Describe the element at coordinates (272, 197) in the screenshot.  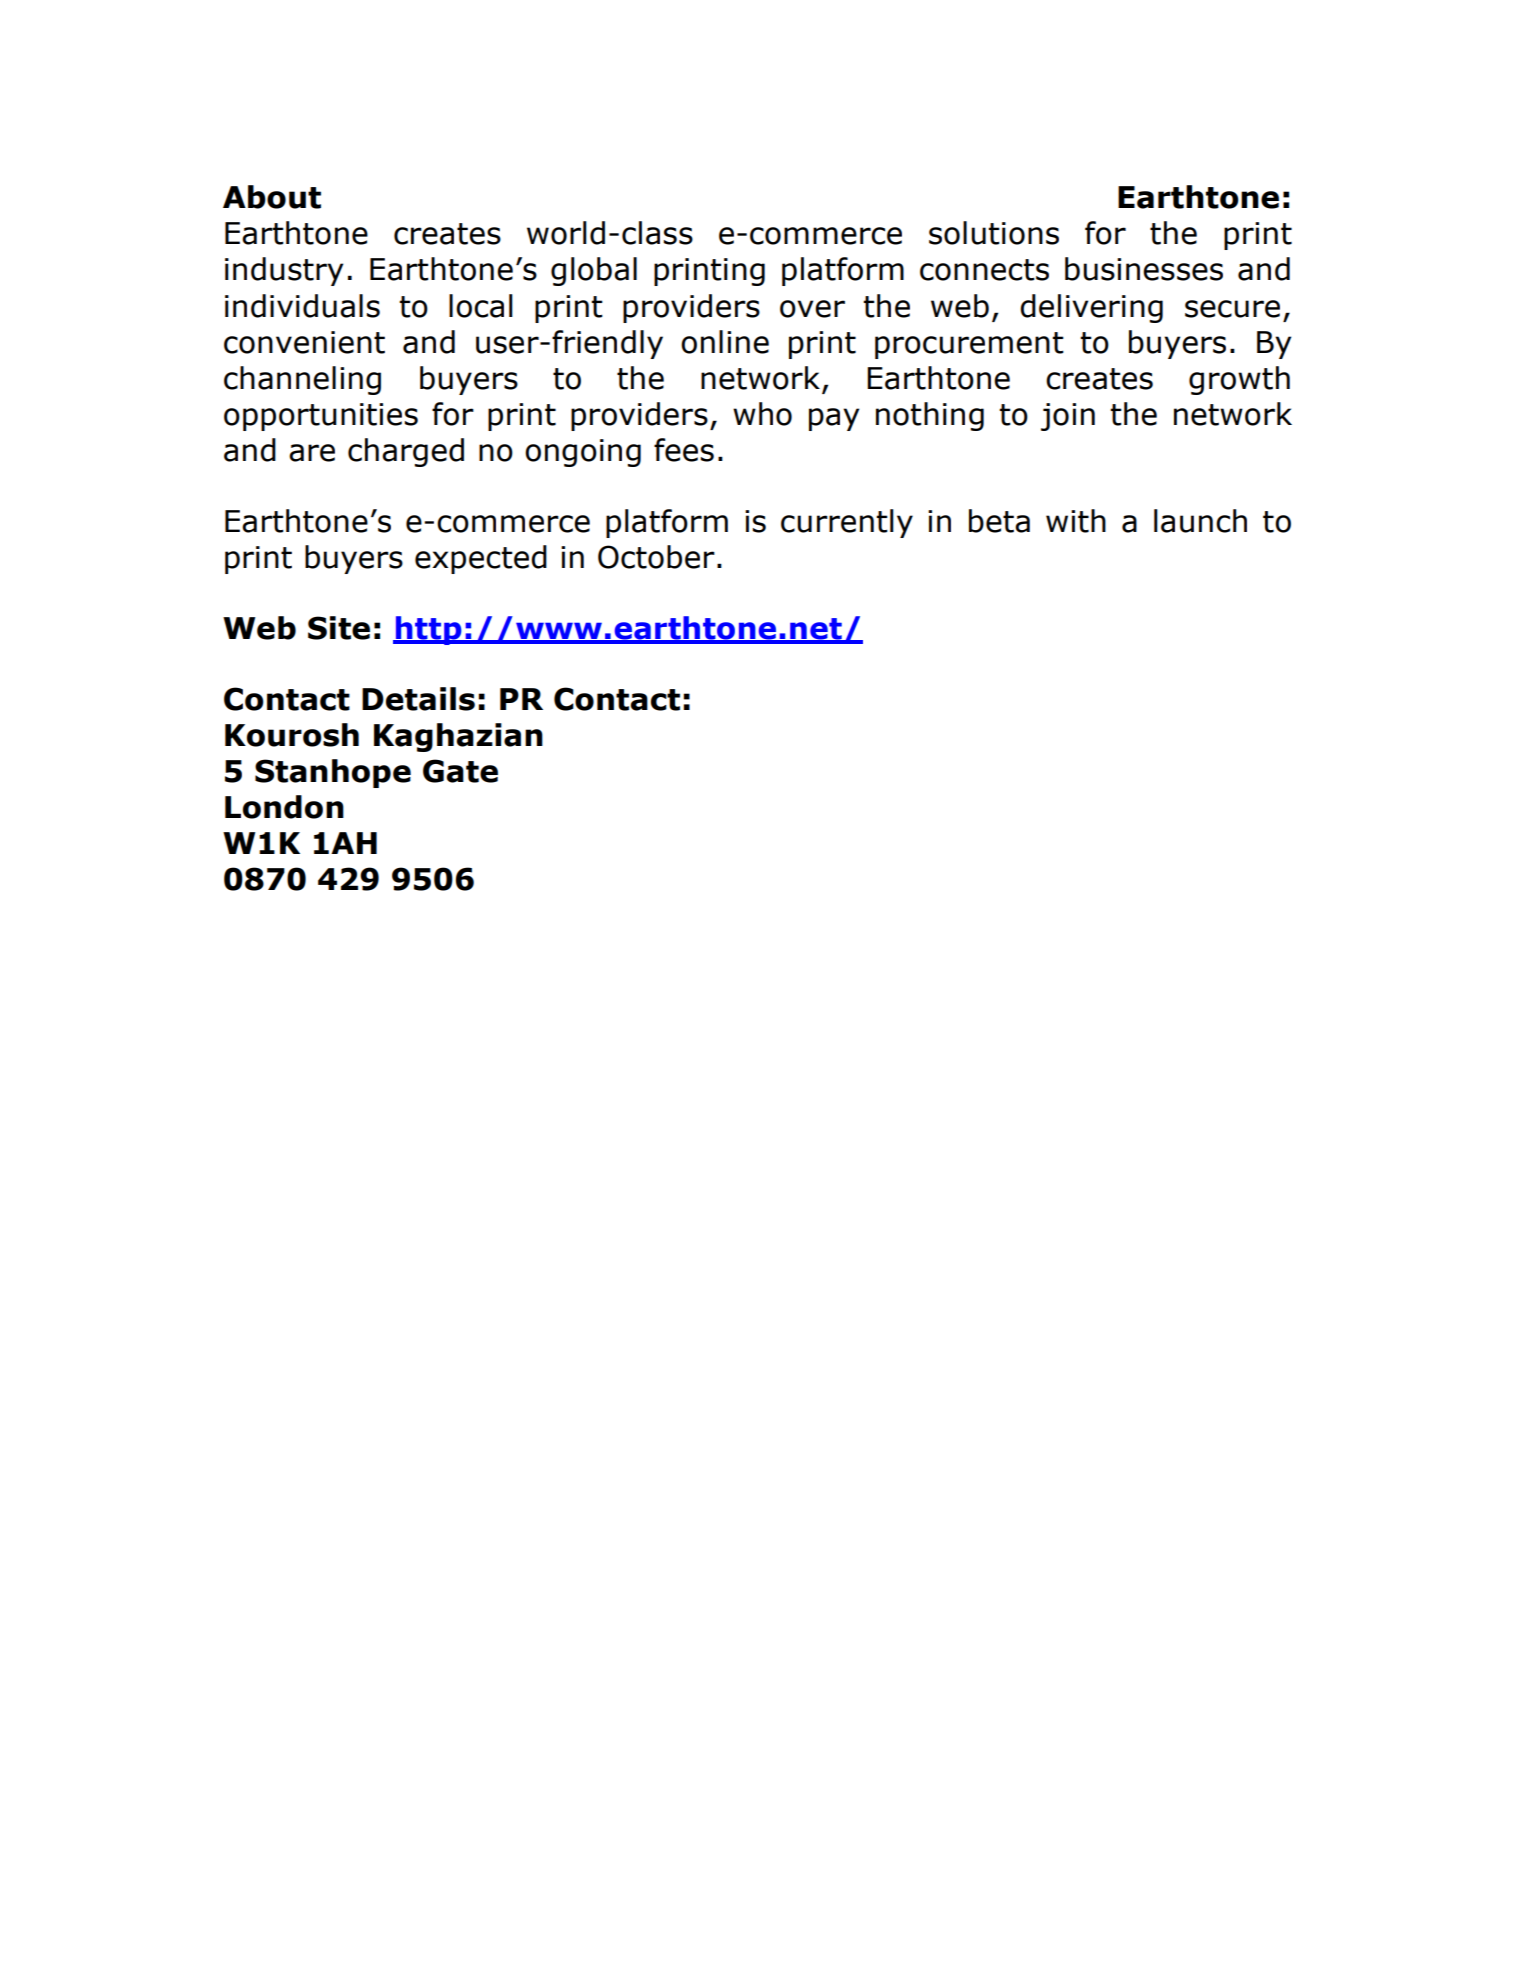
I see `About` at that location.
